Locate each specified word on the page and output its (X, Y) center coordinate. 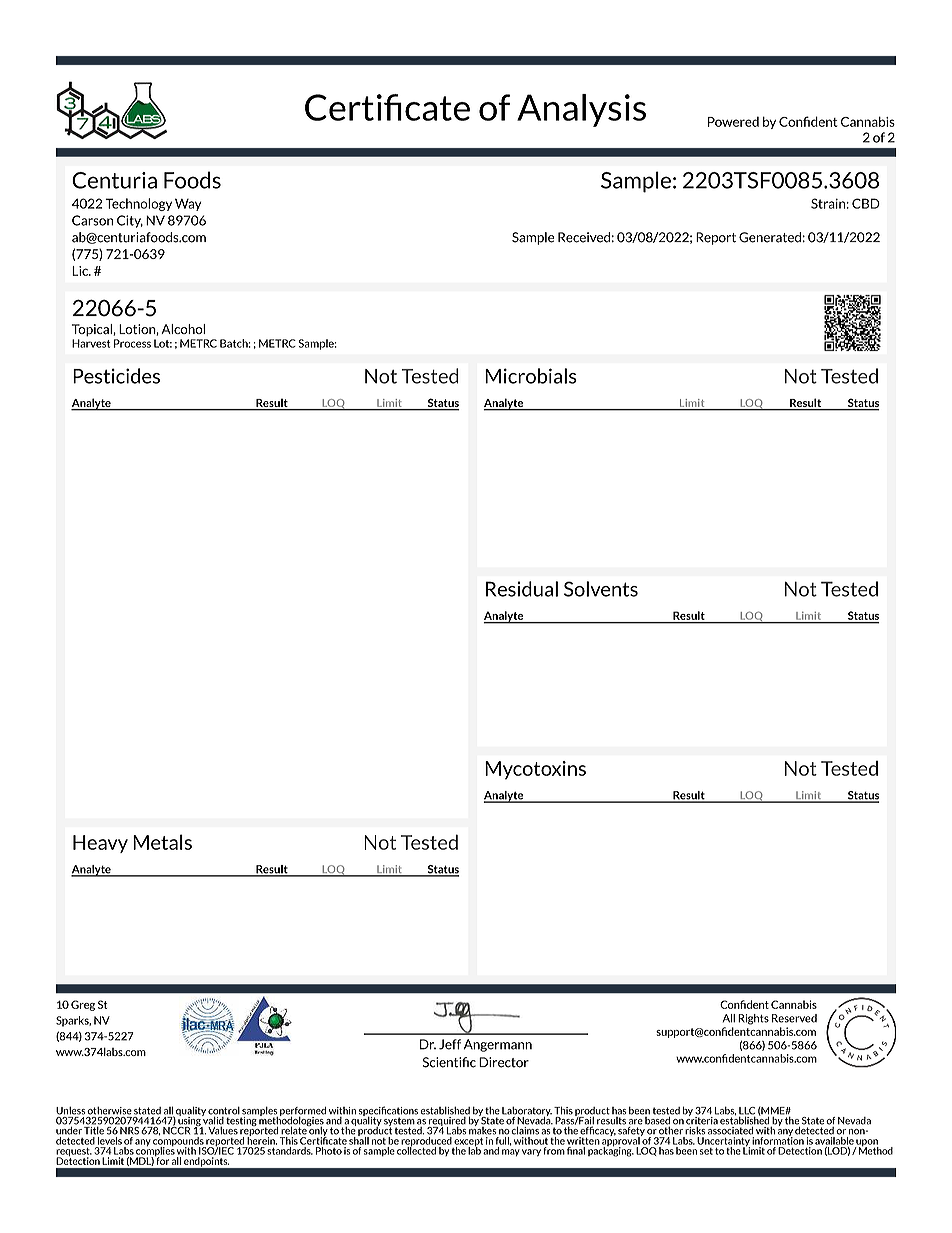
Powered (733, 121)
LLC (747, 1112)
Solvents (601, 589)
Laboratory (527, 1112)
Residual (522, 589)
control (224, 1111)
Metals (162, 842)
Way (188, 204)
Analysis (581, 110)
